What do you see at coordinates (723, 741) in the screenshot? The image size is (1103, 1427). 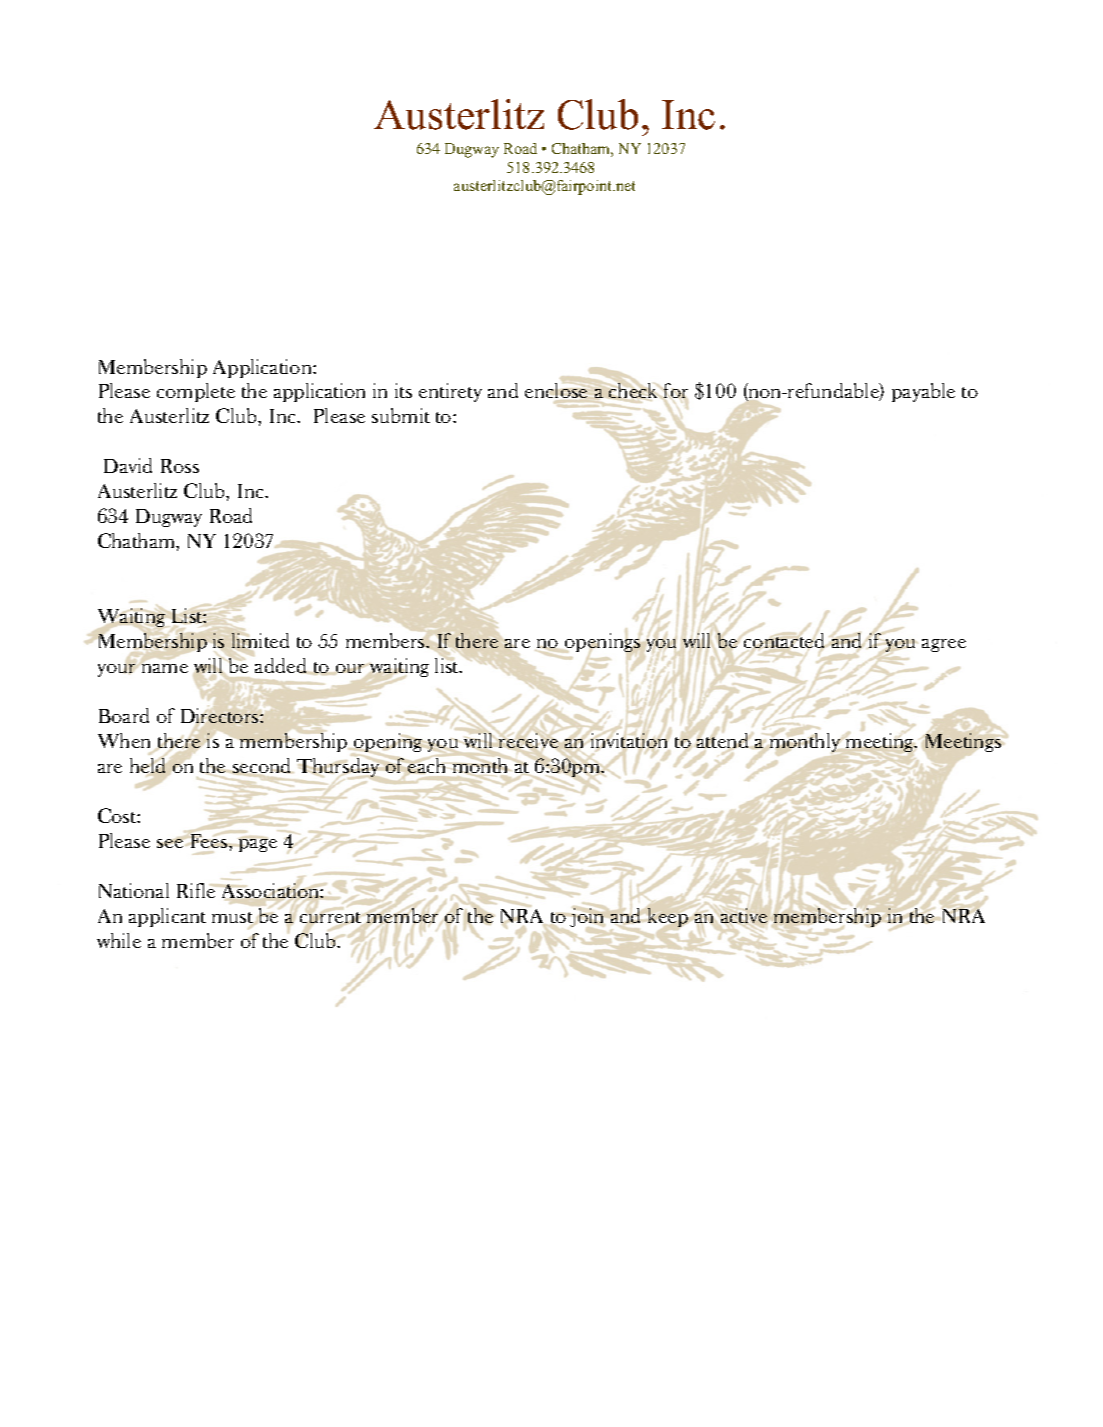 I see `attend` at bounding box center [723, 741].
